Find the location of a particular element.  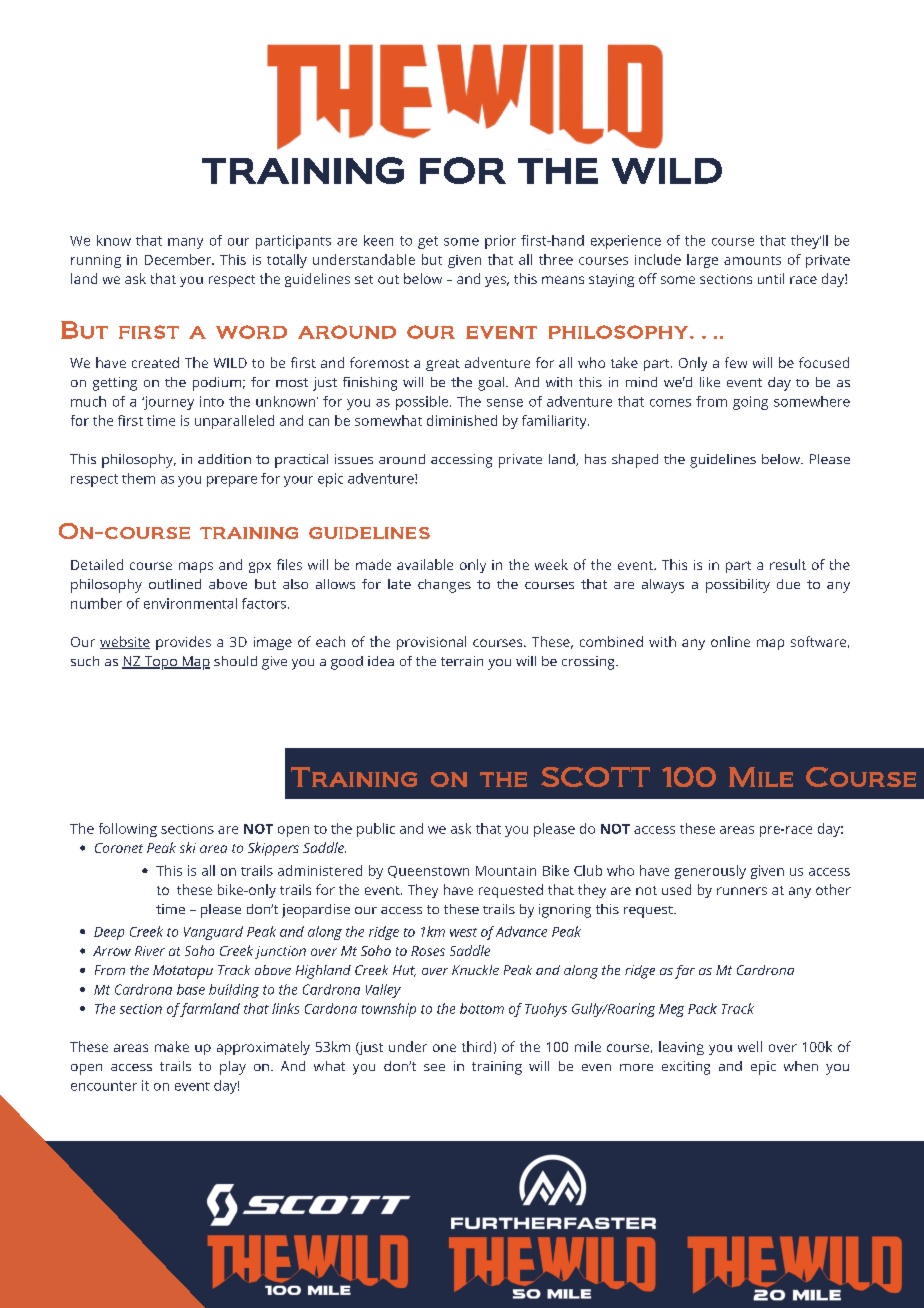

terrain is located at coordinates (462, 661).
